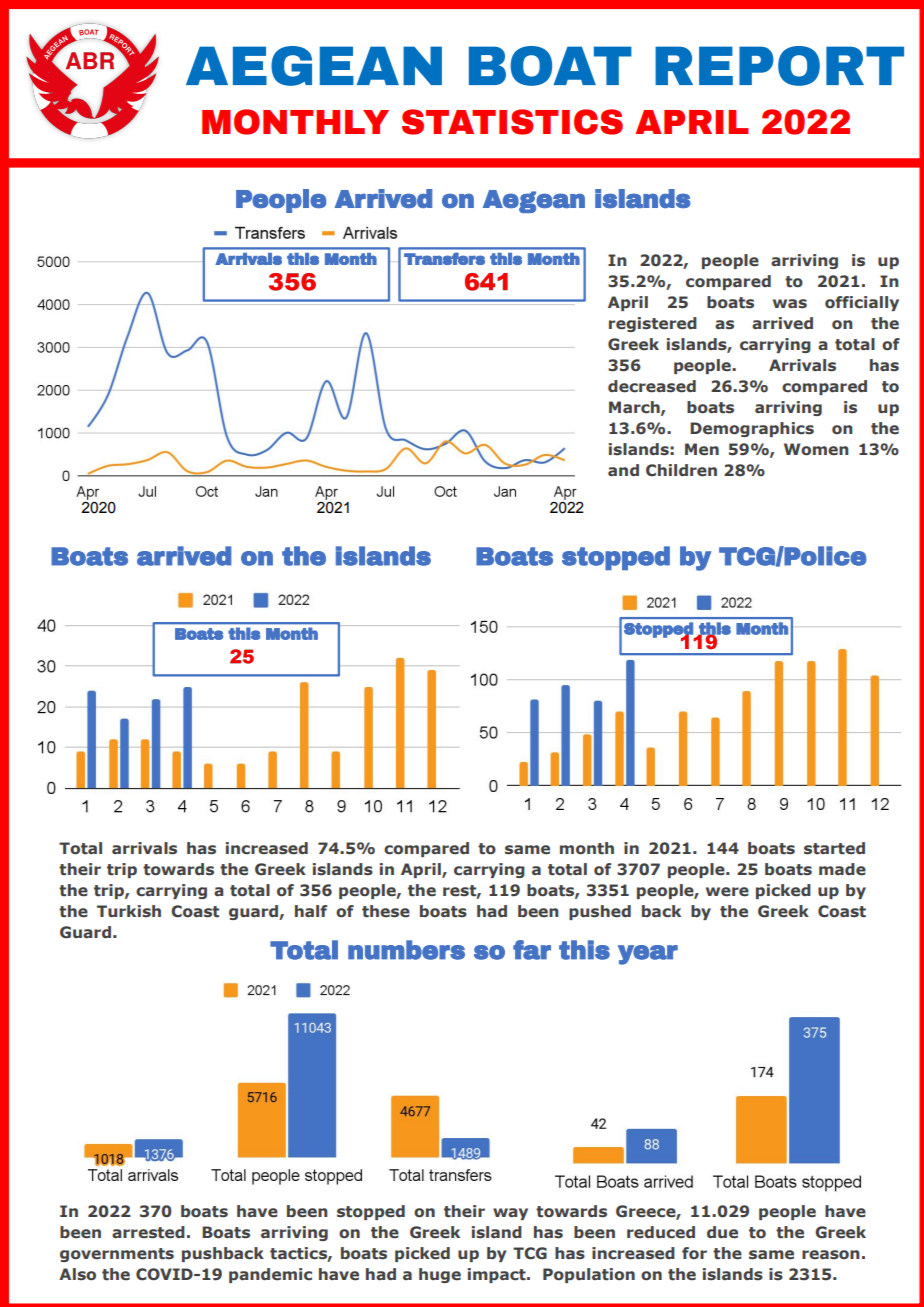  Describe the element at coordinates (117, 1255) in the screenshot. I see `governments` at that location.
